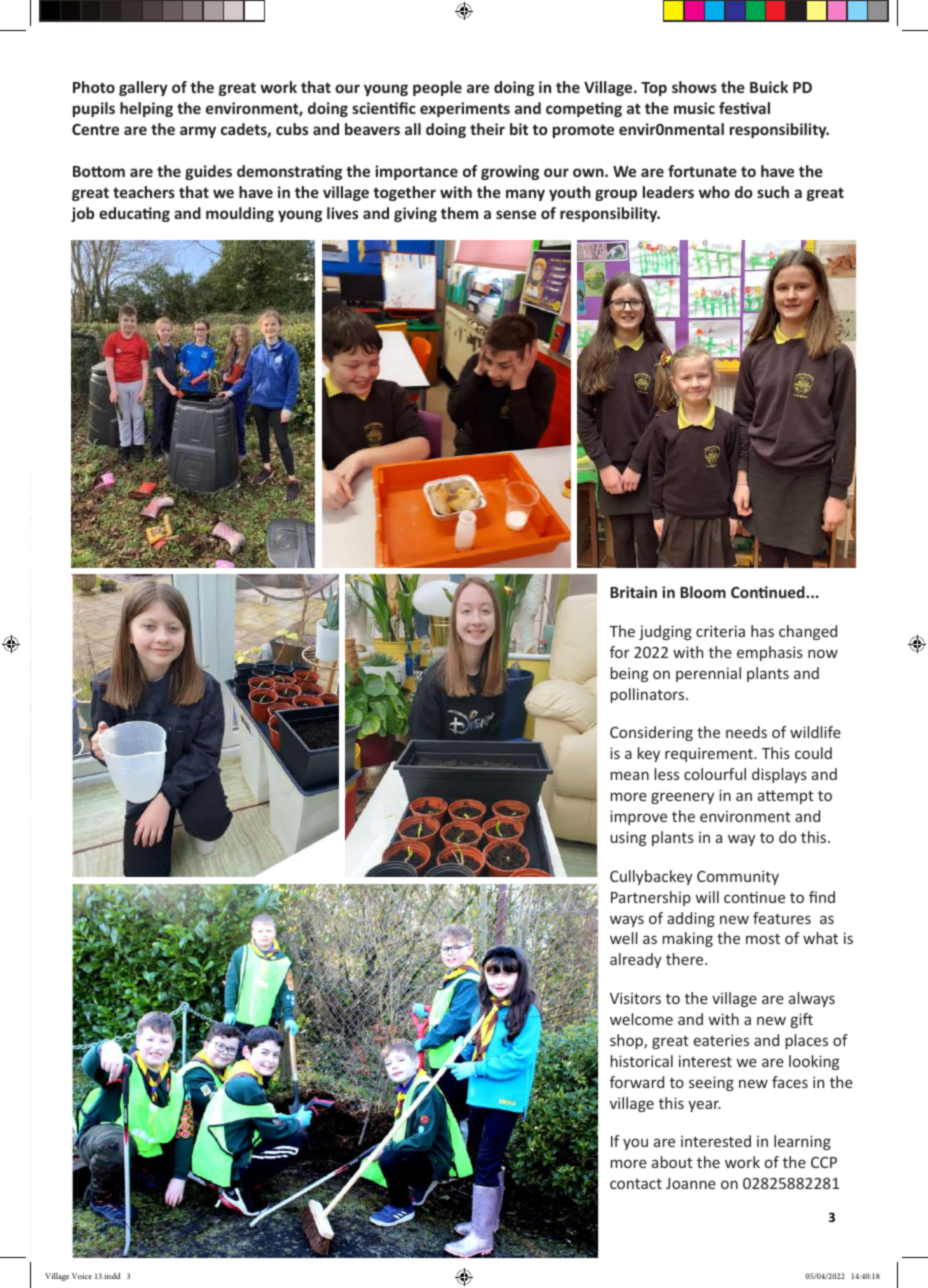 The width and height of the screenshot is (928, 1288). I want to click on contact, so click(636, 1184).
